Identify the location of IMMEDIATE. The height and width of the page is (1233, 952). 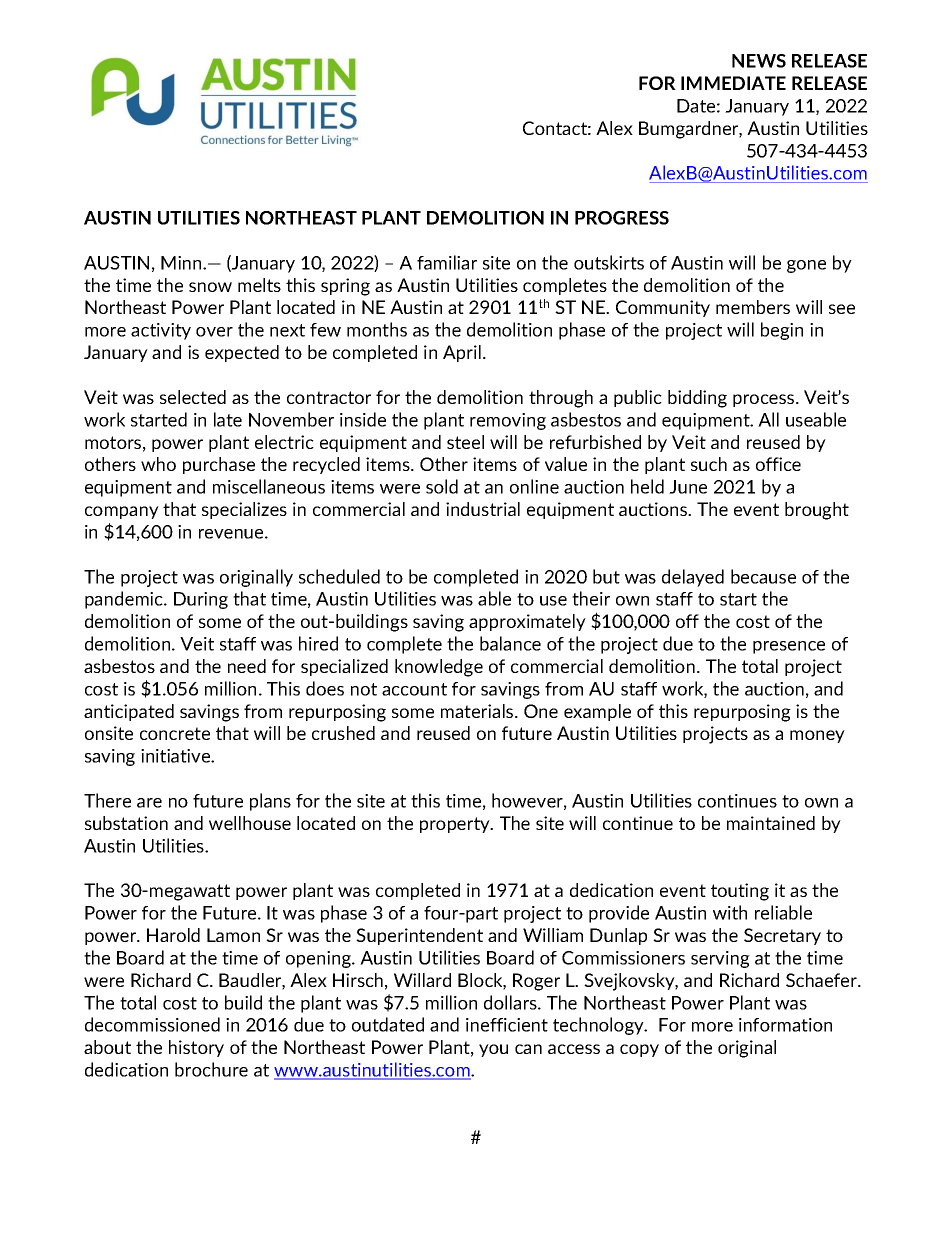
(733, 83).
